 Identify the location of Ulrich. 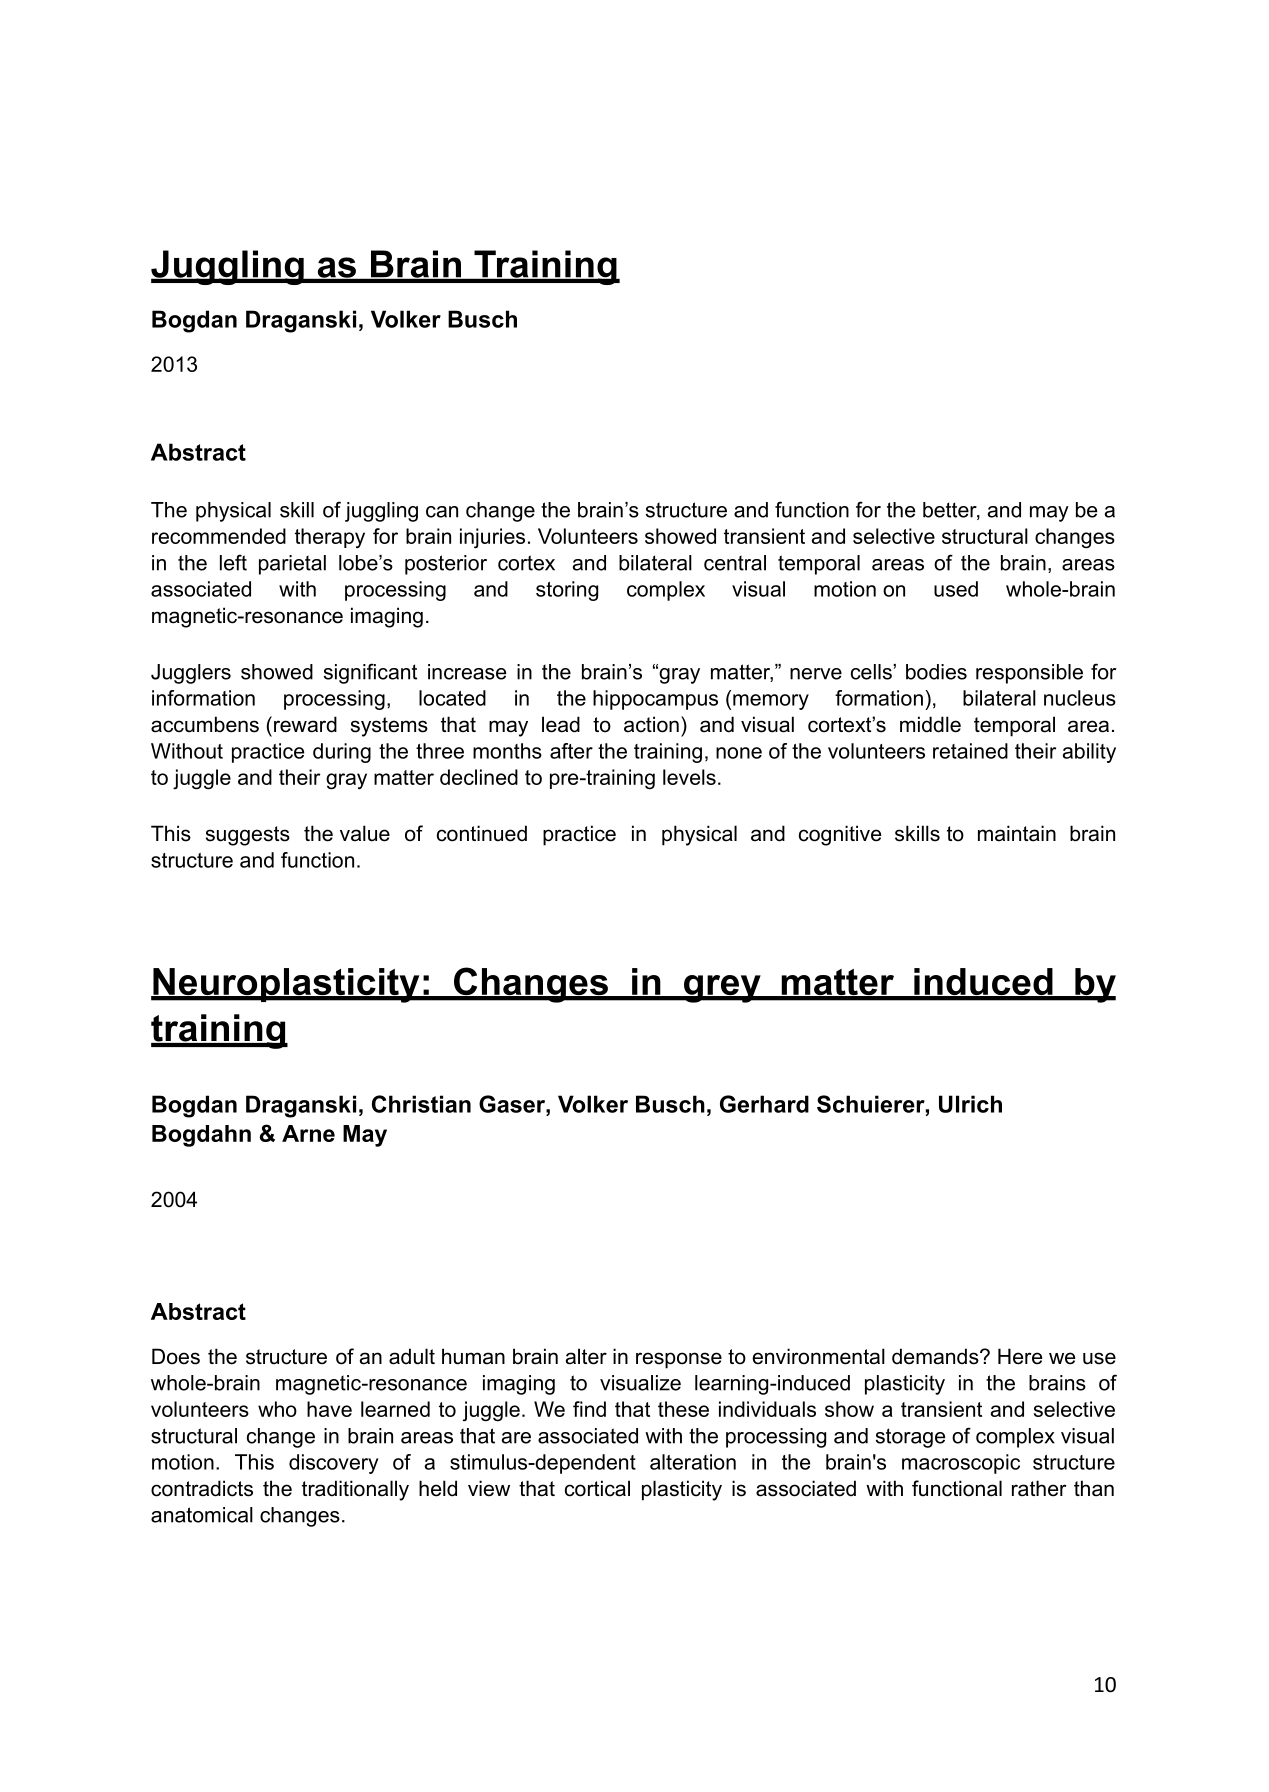
(970, 1104).
